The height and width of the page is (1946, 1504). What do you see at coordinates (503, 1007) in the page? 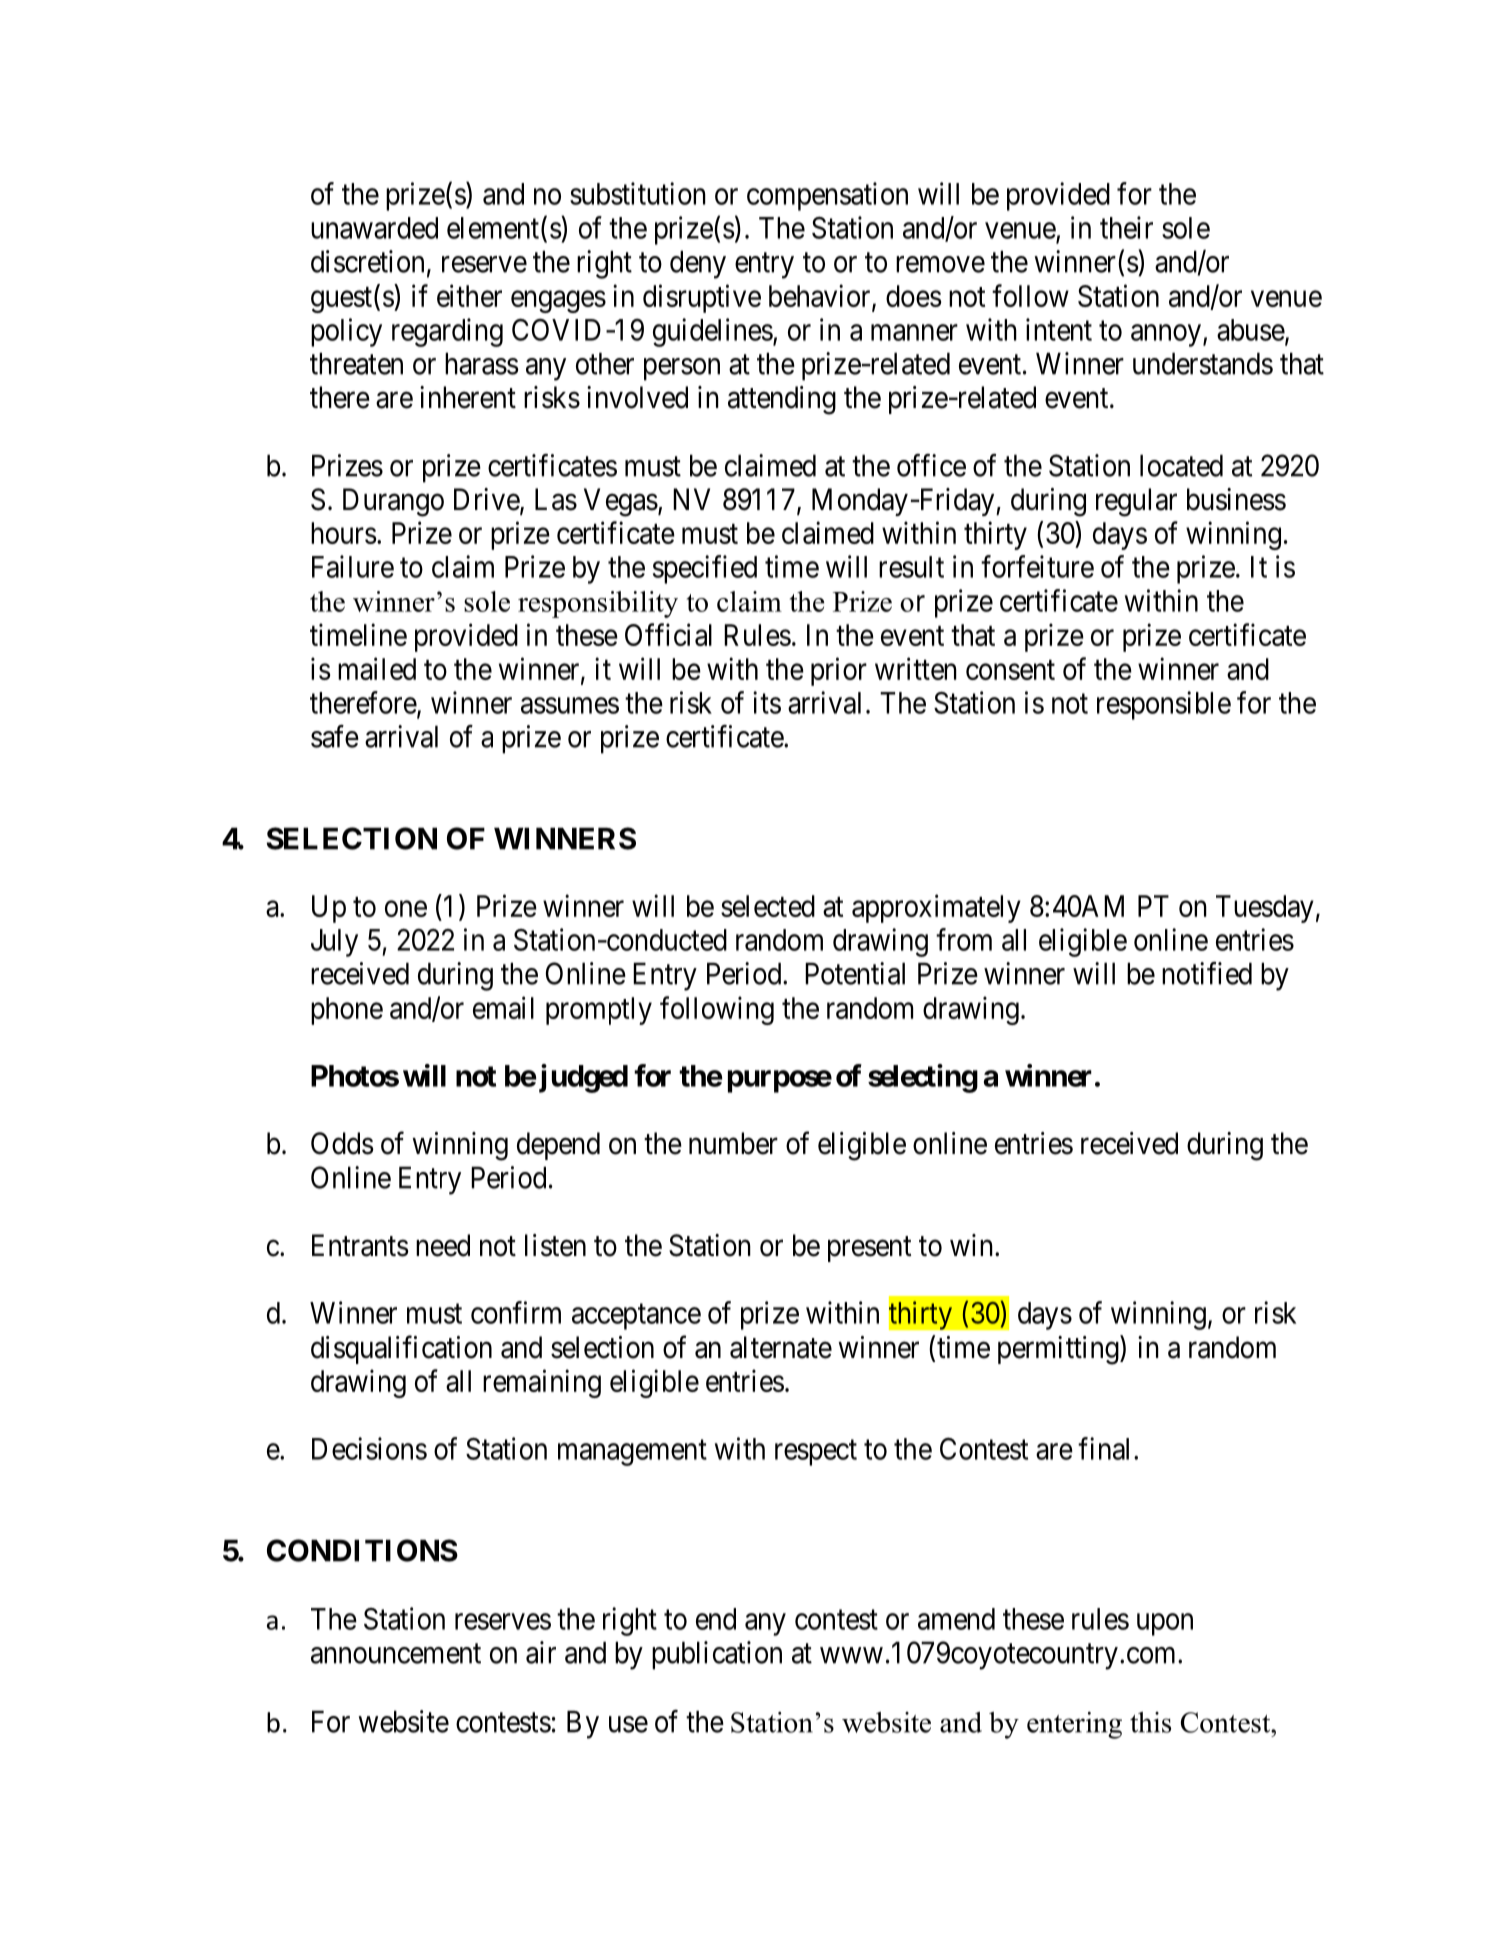
I see `email` at bounding box center [503, 1007].
